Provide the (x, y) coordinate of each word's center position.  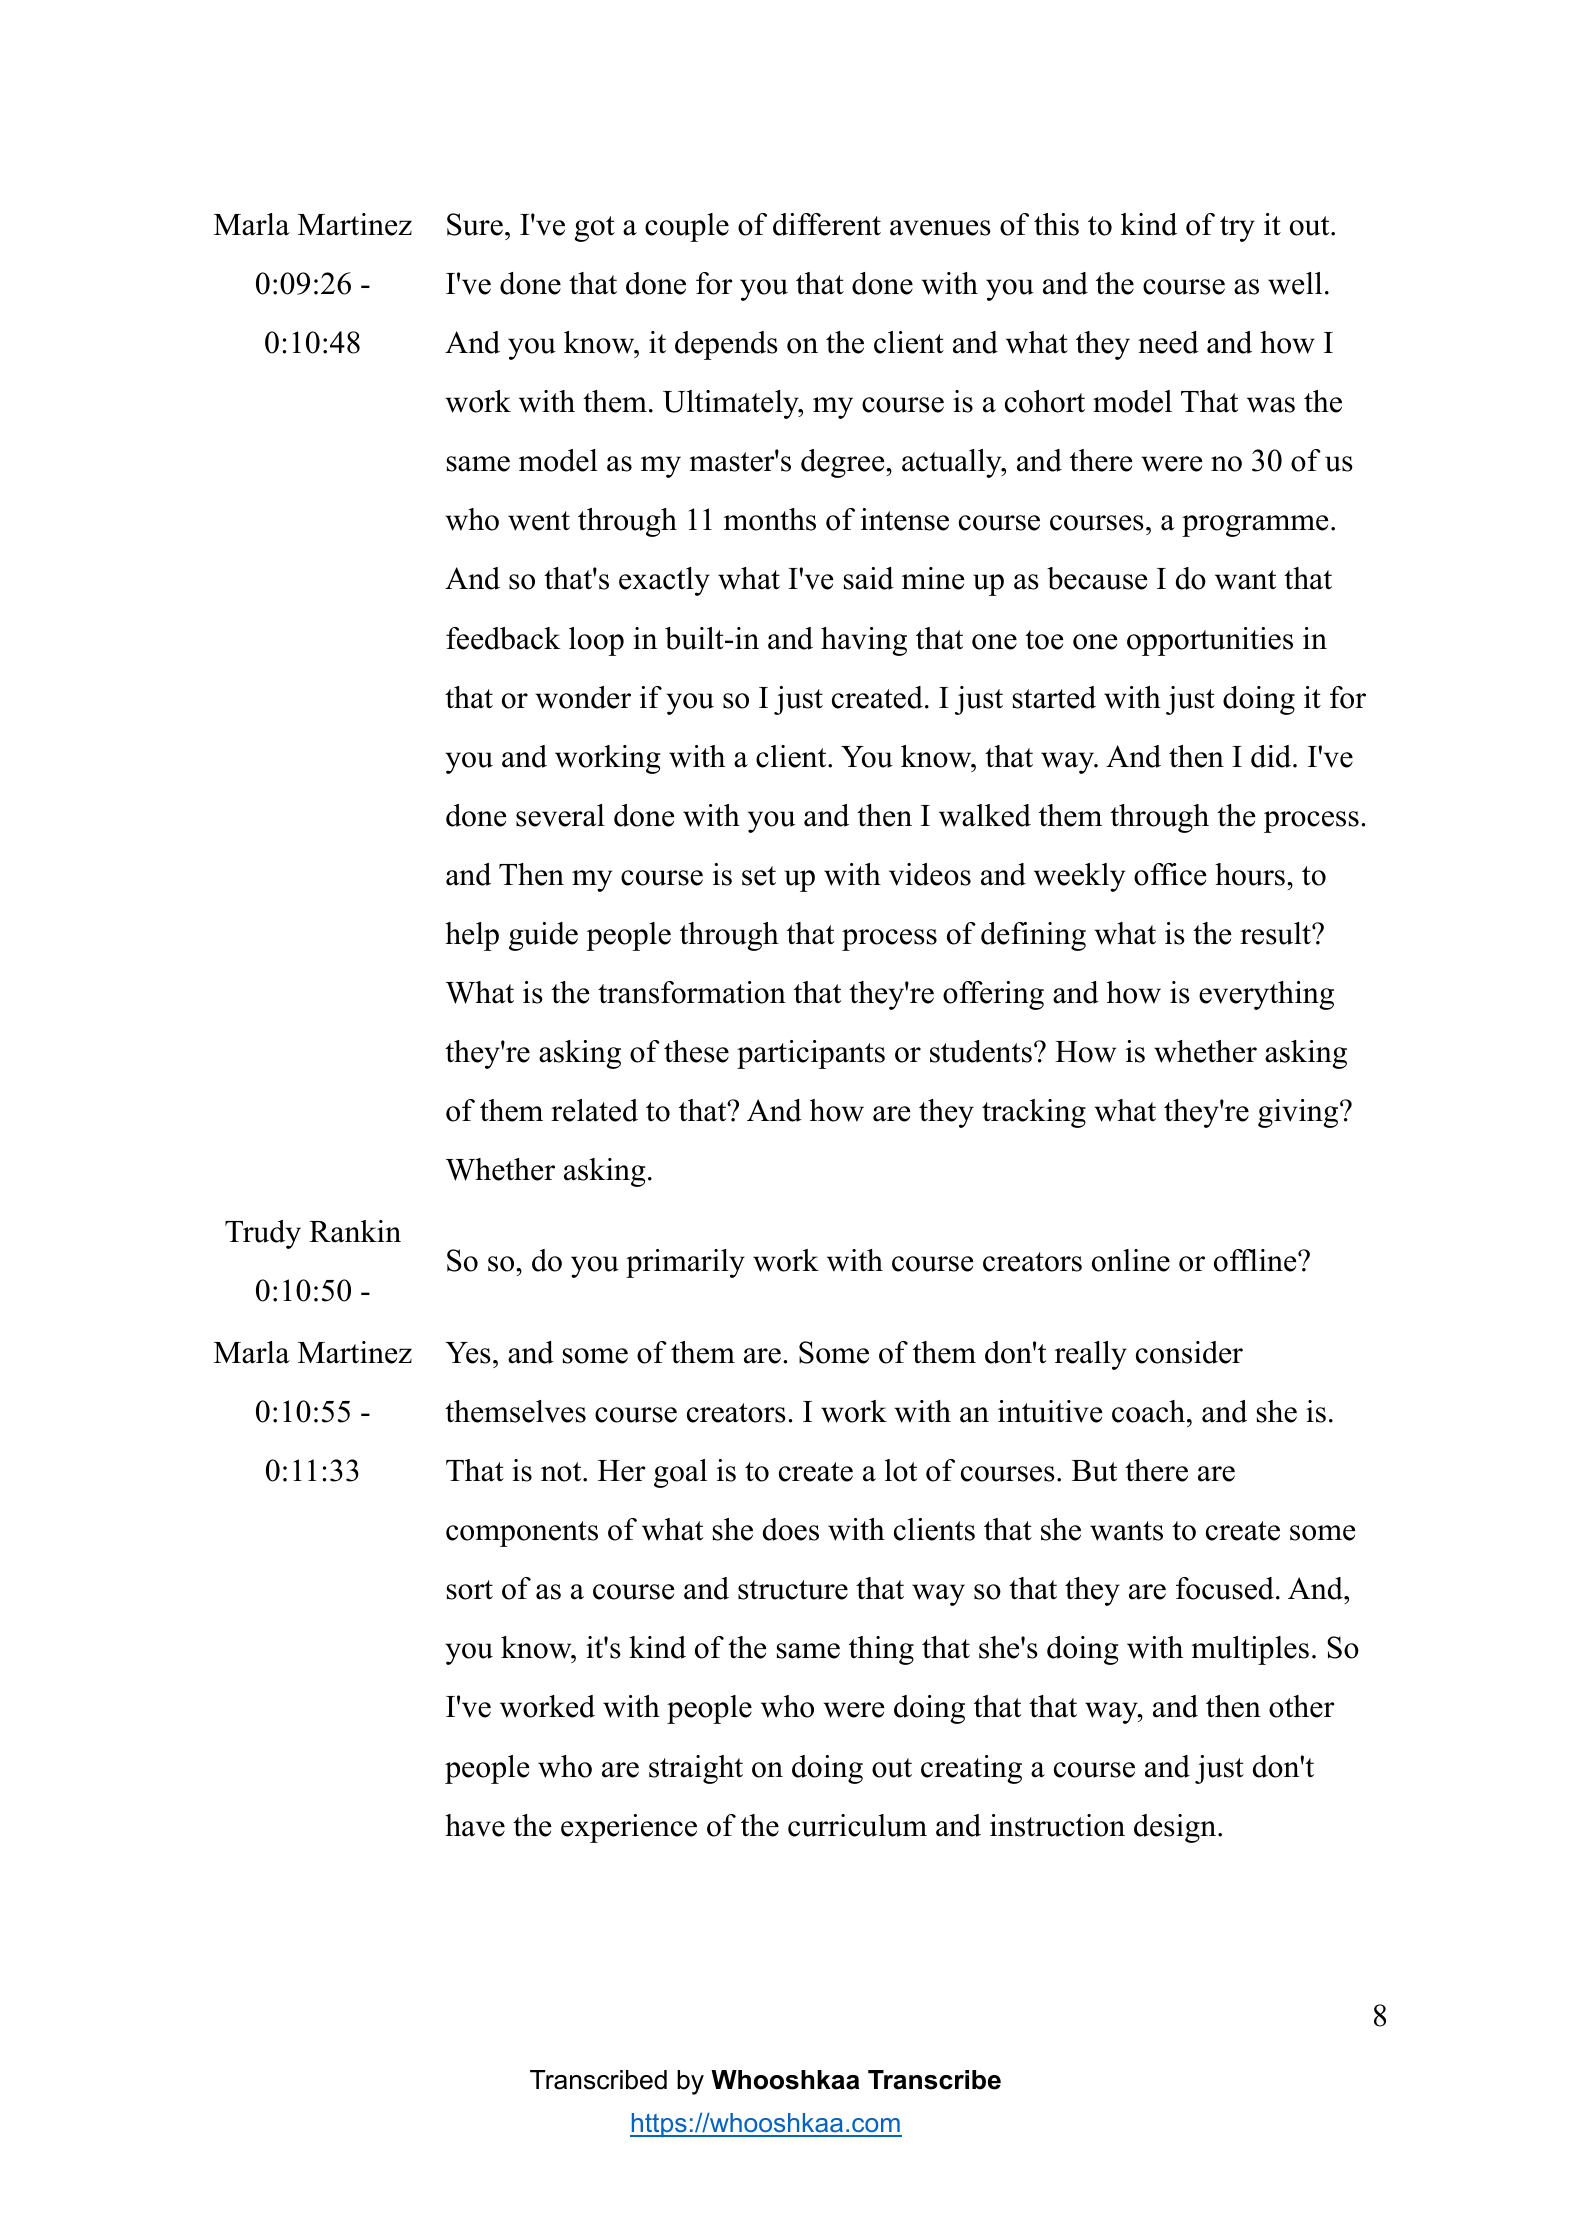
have (475, 1825)
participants (811, 1054)
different (827, 224)
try (1237, 229)
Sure (475, 224)
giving (1299, 1113)
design (1176, 1828)
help (472, 936)
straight (696, 1769)
